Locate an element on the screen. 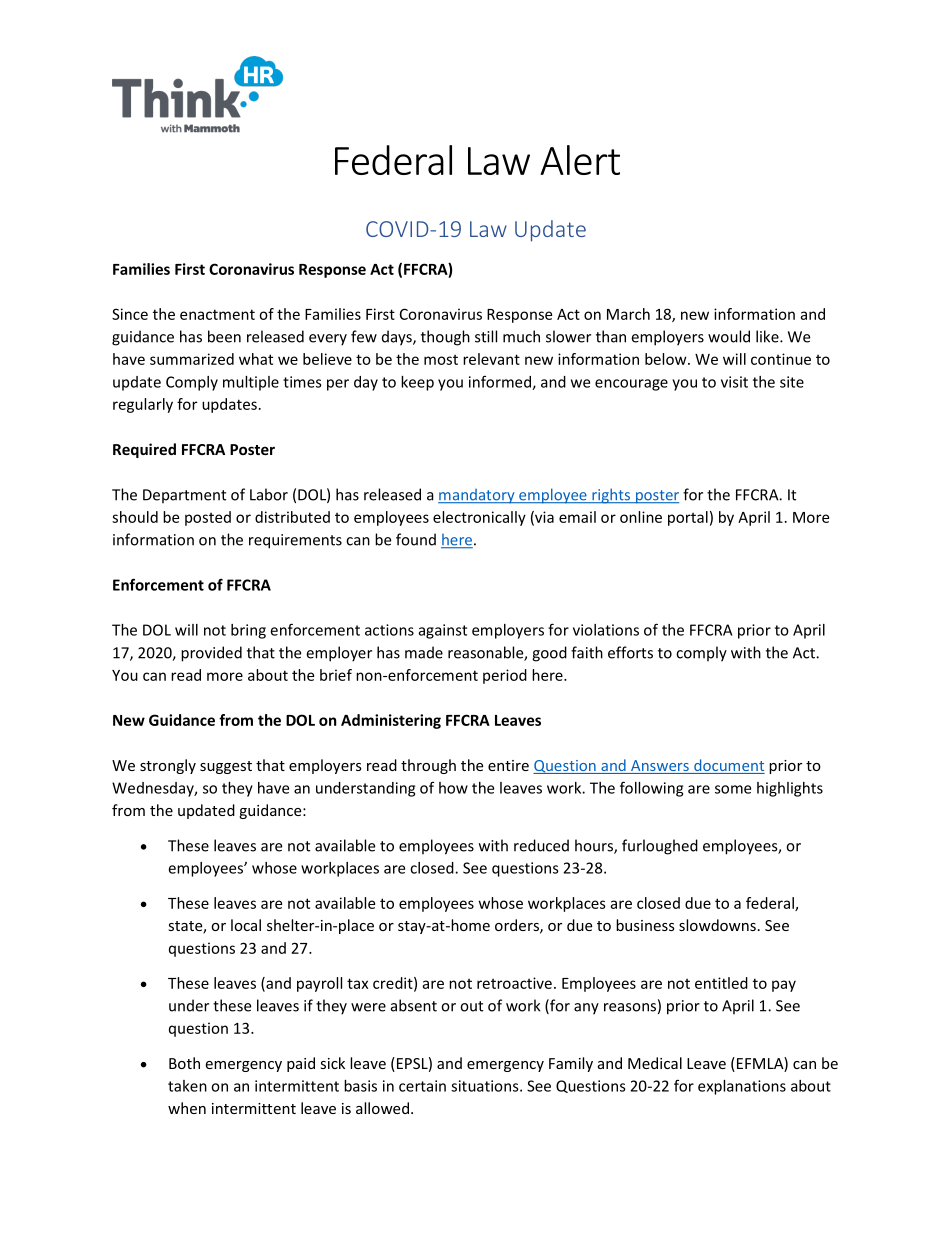 Image resolution: width=952 pixels, height=1233 pixels. enactment is located at coordinates (217, 314).
